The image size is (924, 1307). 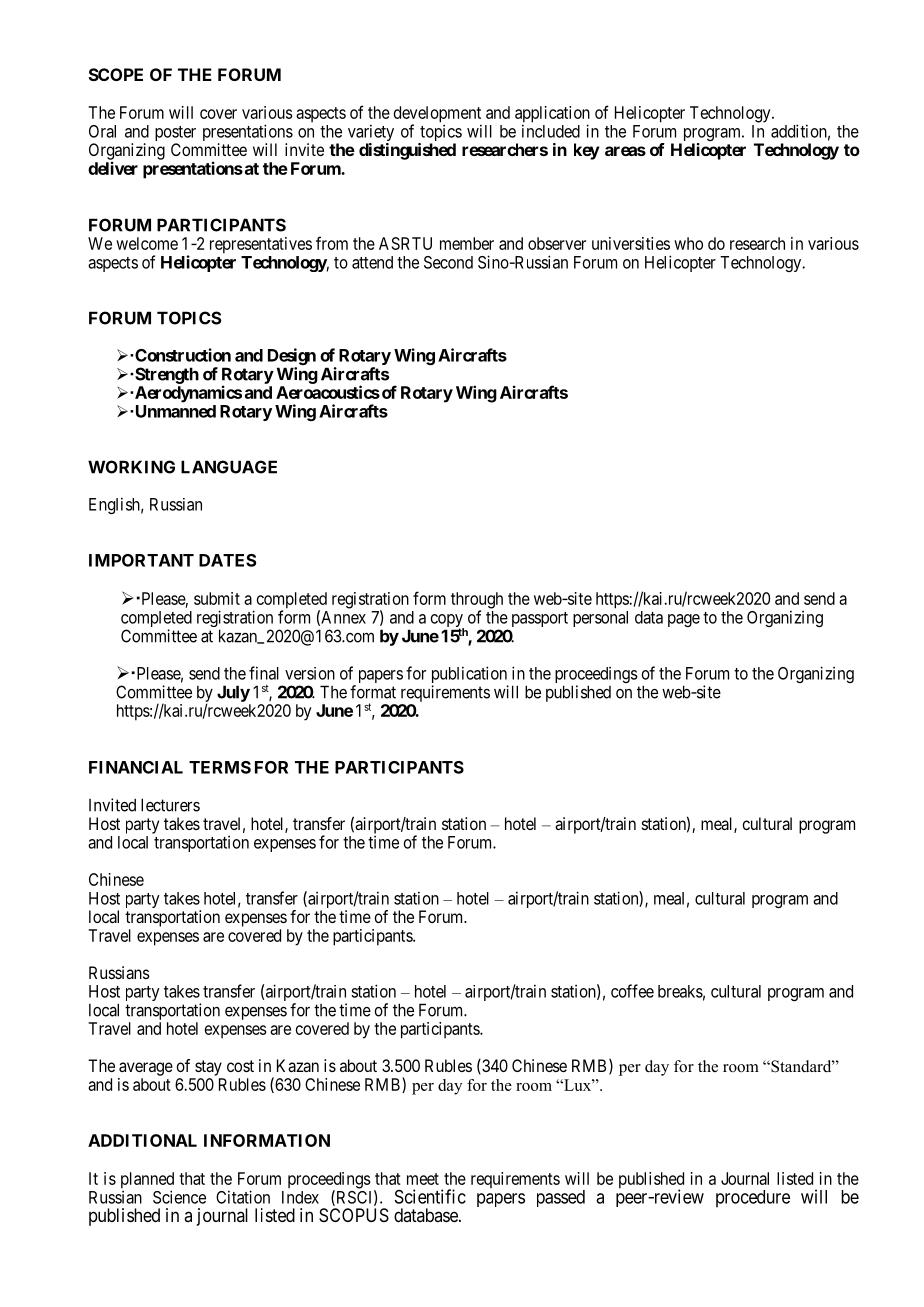 What do you see at coordinates (147, 243) in the image?
I see `welcome` at bounding box center [147, 243].
